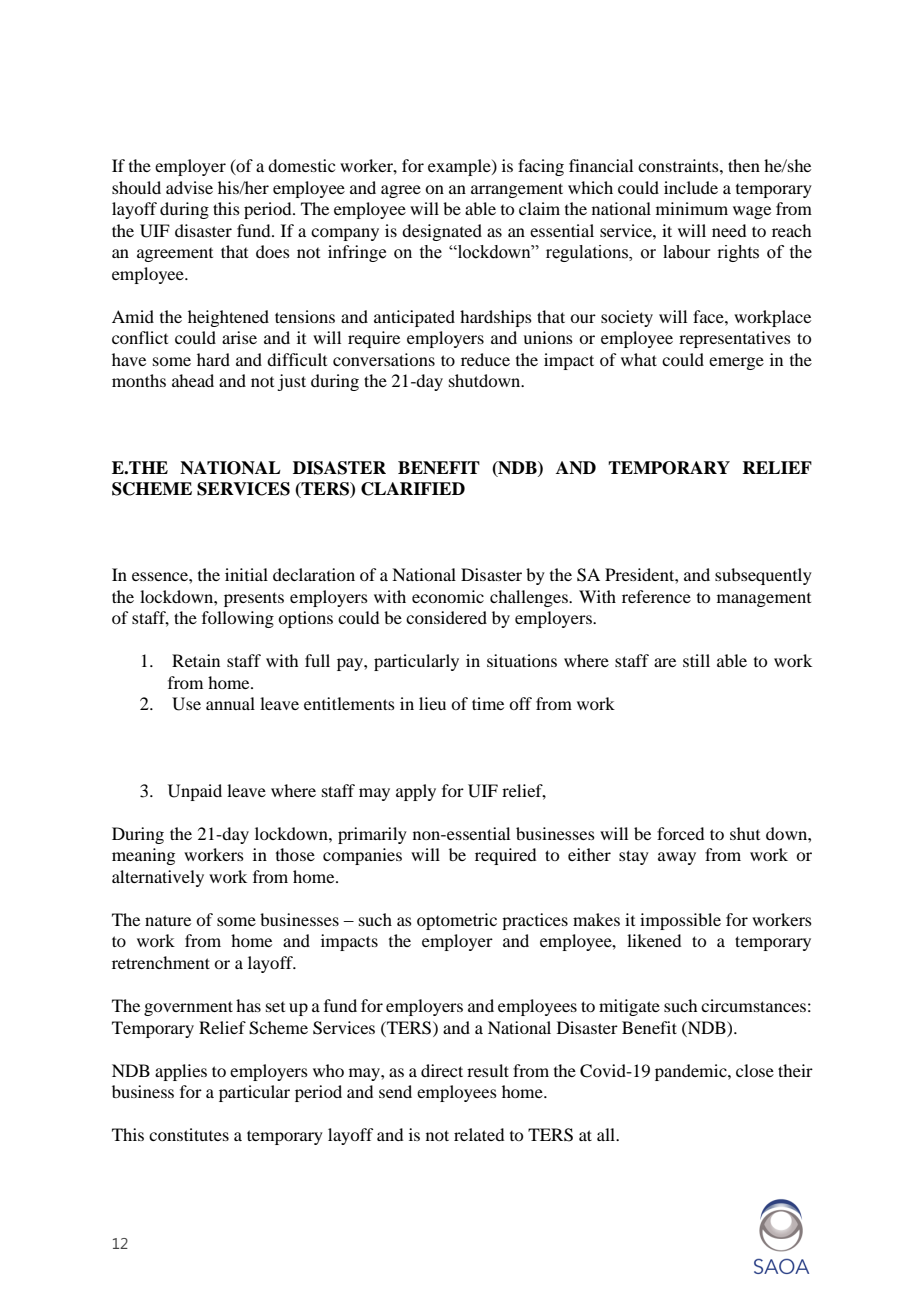 The width and height of the image is (924, 1308). I want to click on advise, so click(189, 187).
